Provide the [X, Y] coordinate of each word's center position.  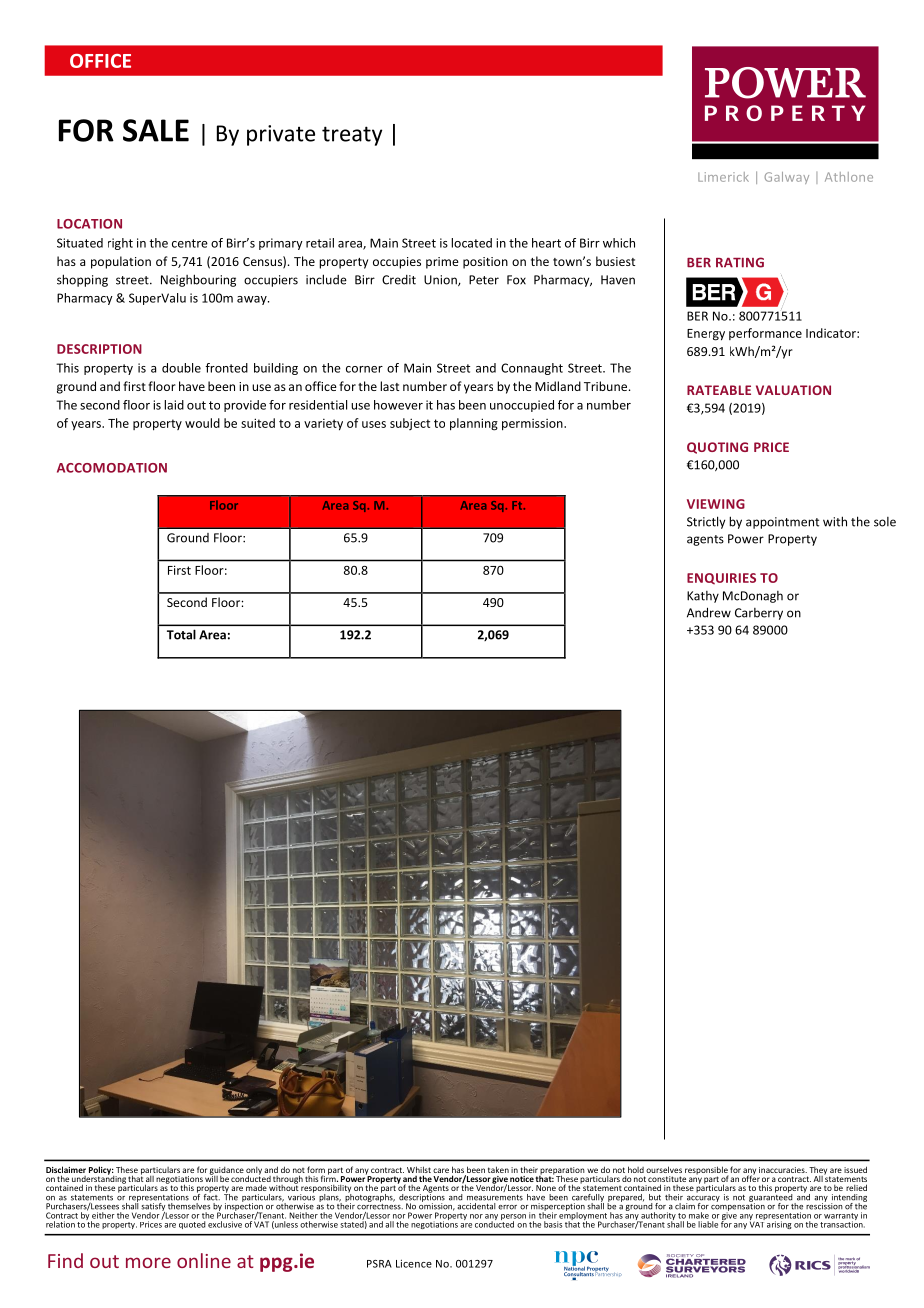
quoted [192, 1225]
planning [474, 424]
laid [174, 405]
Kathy [703, 597]
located [471, 243]
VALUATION [793, 390]
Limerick [723, 177]
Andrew [709, 612]
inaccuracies [783, 1170]
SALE [156, 130]
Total [181, 635]
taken [498, 1169]
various [301, 1196]
